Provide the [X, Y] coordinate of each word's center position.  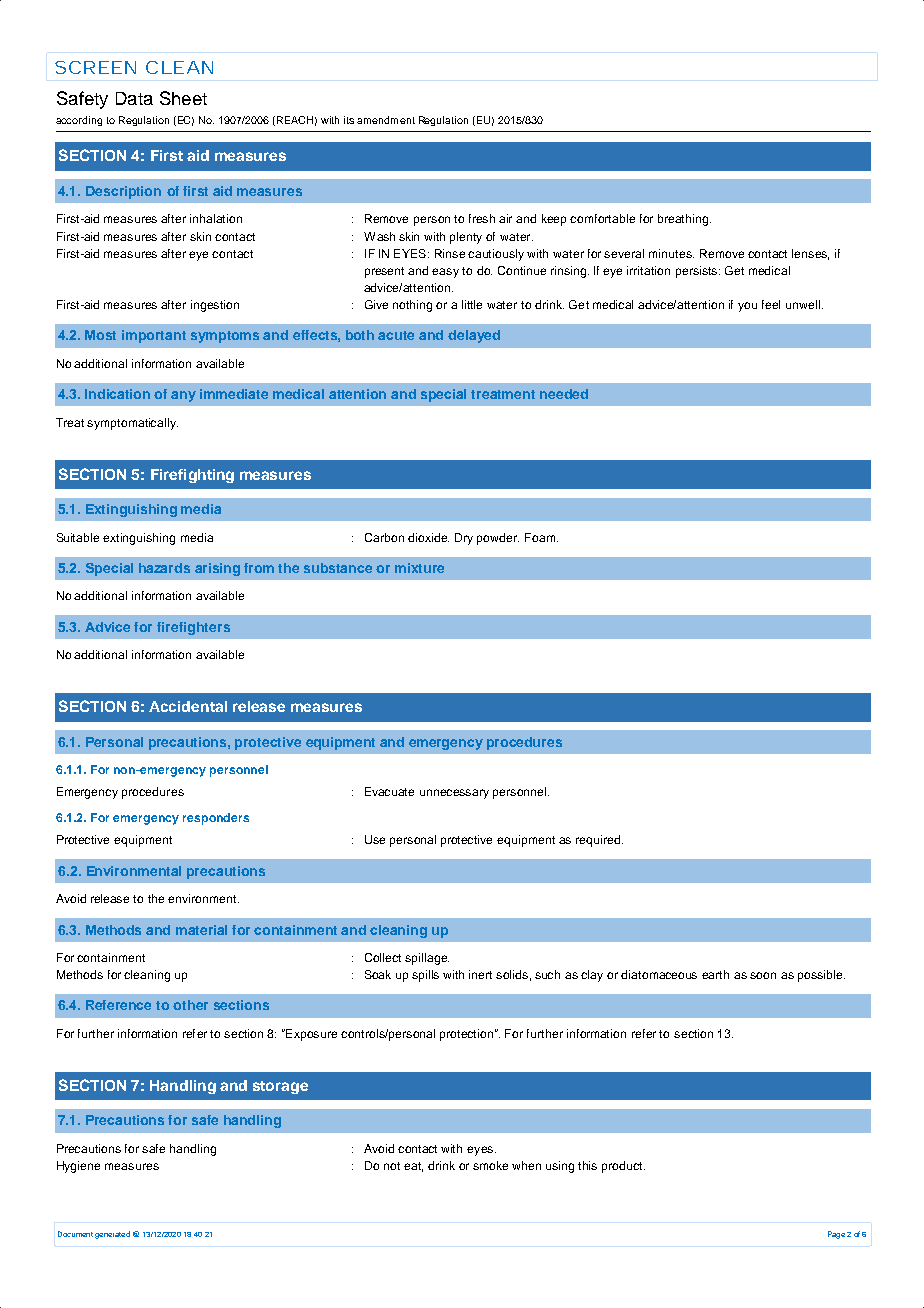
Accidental [188, 706]
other [190, 1005]
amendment [386, 120]
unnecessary [454, 794]
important [154, 336]
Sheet [183, 98]
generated [112, 1235]
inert [480, 974]
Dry [464, 539]
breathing [684, 220]
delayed [474, 336]
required [599, 841]
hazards [164, 568]
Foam [541, 537]
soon [763, 975]
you [747, 307]
